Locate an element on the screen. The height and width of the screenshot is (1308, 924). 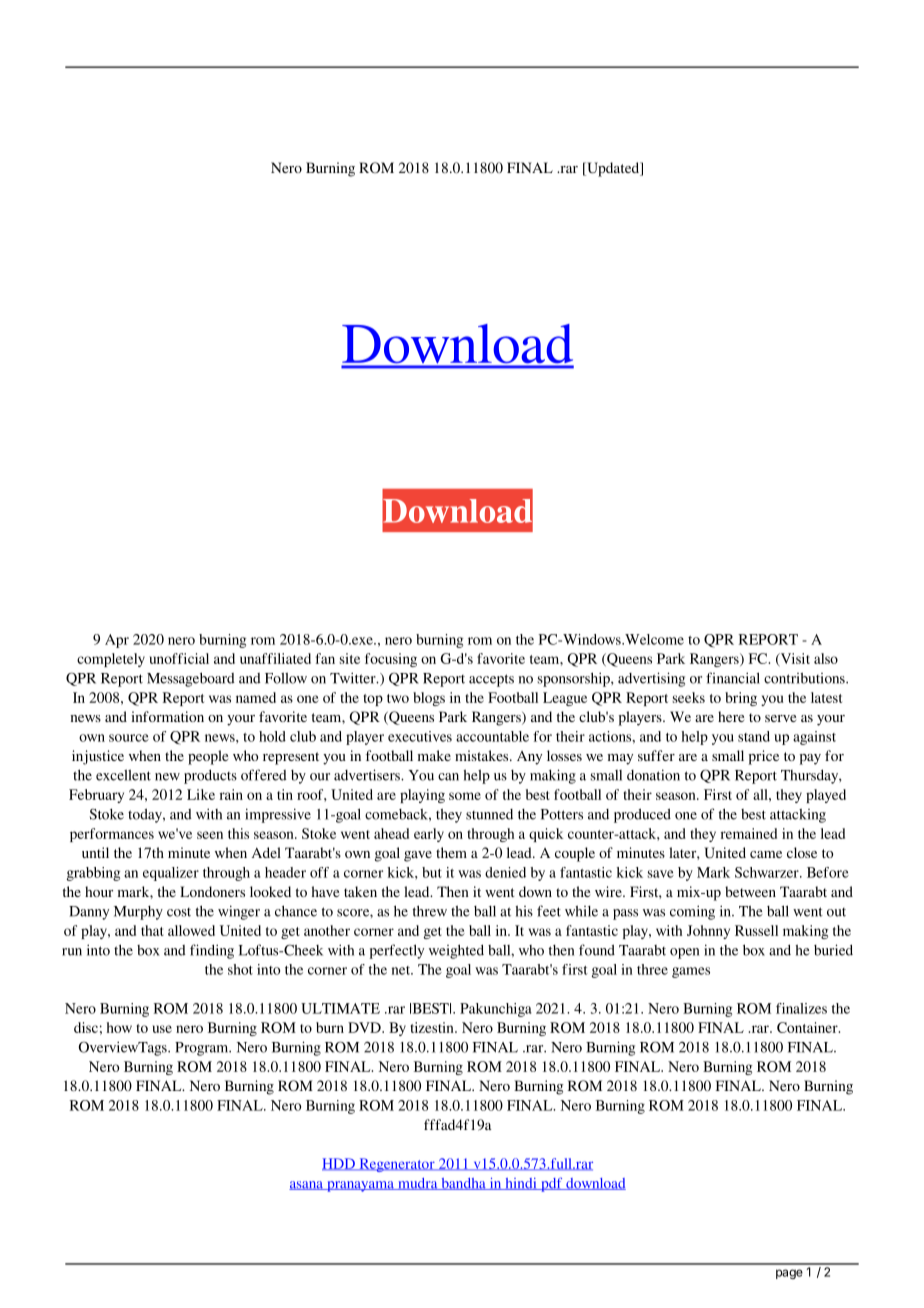
accepts is located at coordinates (491, 680).
